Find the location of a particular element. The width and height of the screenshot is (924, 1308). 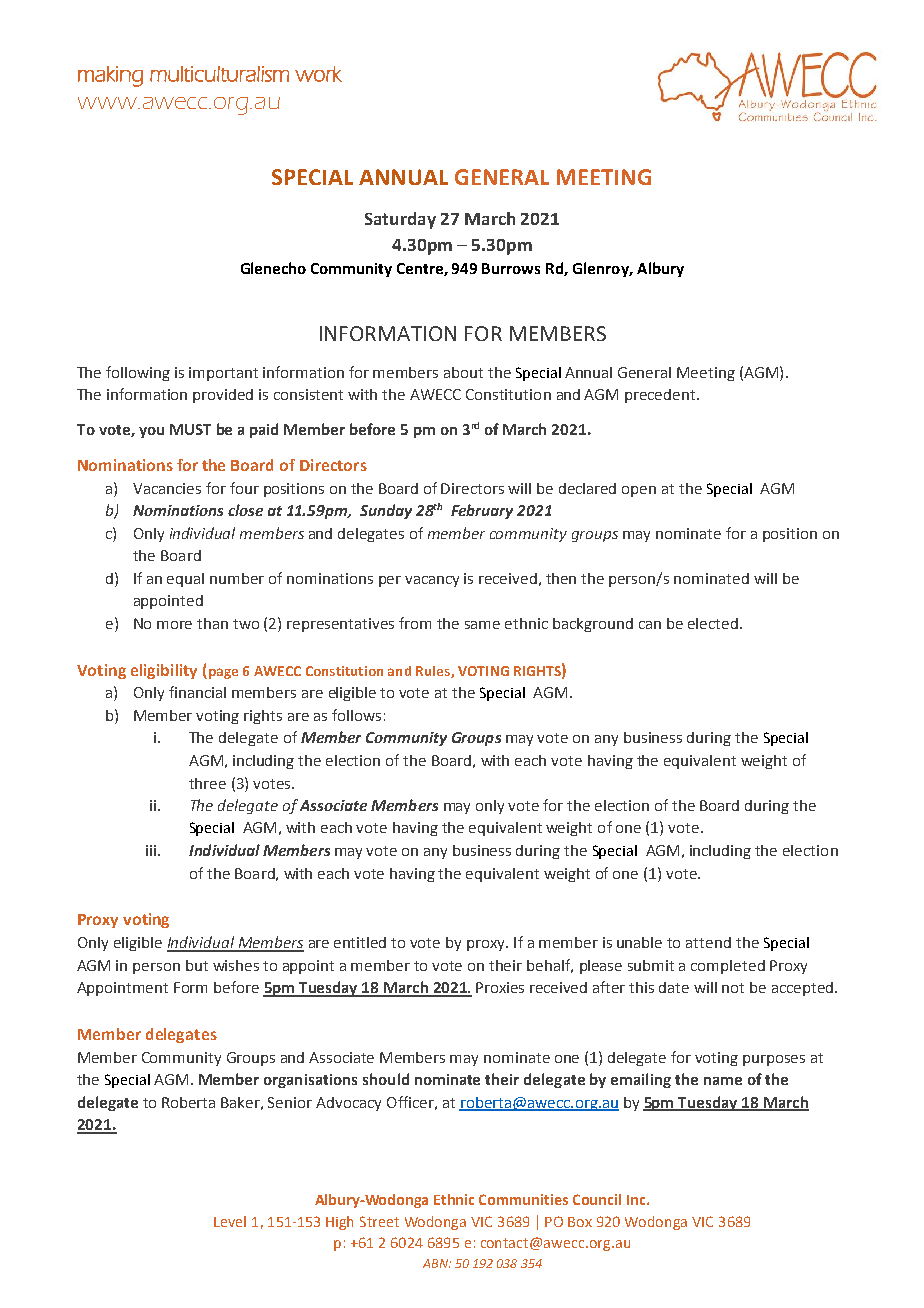

Saturday is located at coordinates (400, 220).
